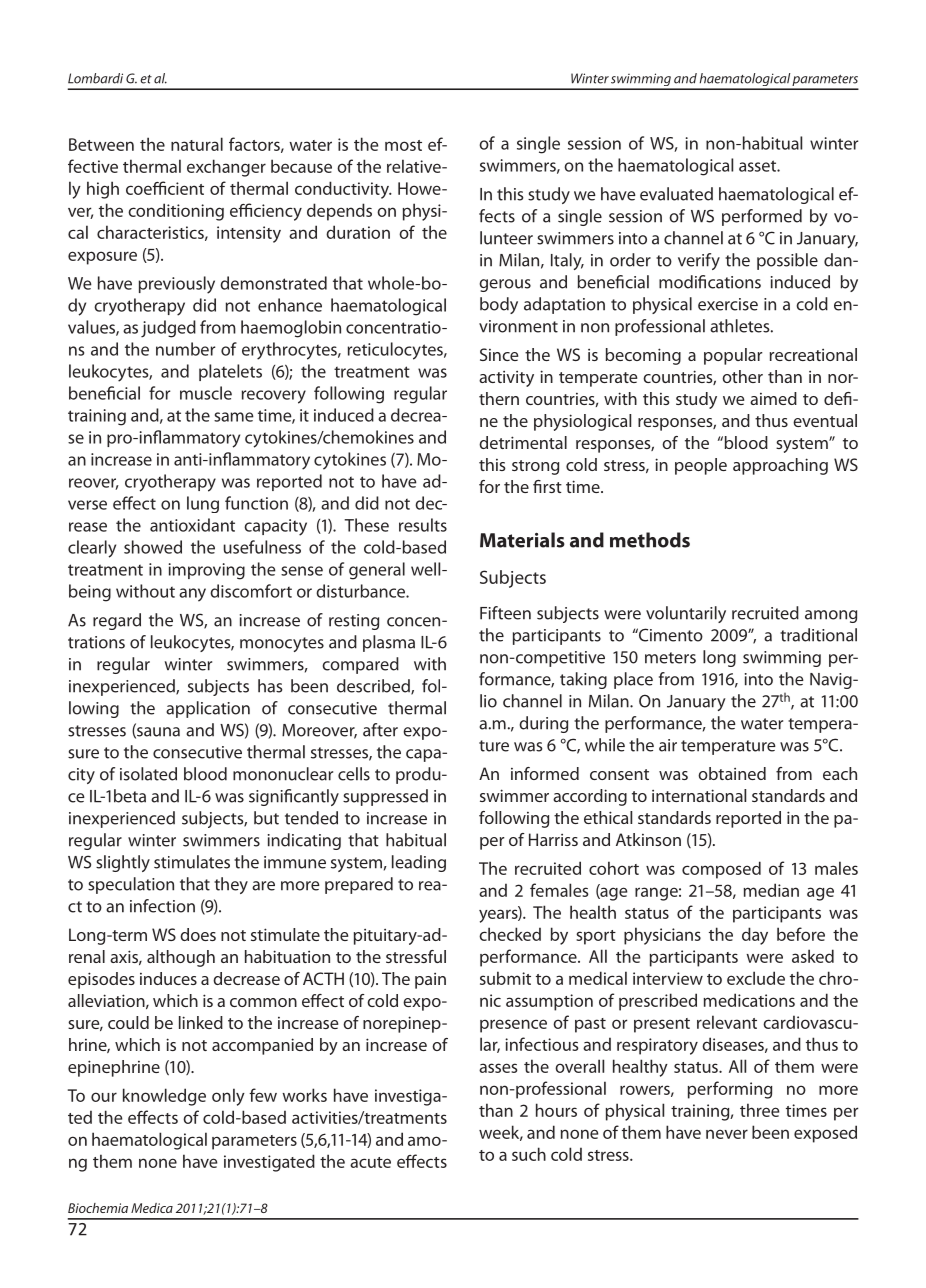 The width and height of the page is (926, 1288). I want to click on iso, so click(130, 774).
